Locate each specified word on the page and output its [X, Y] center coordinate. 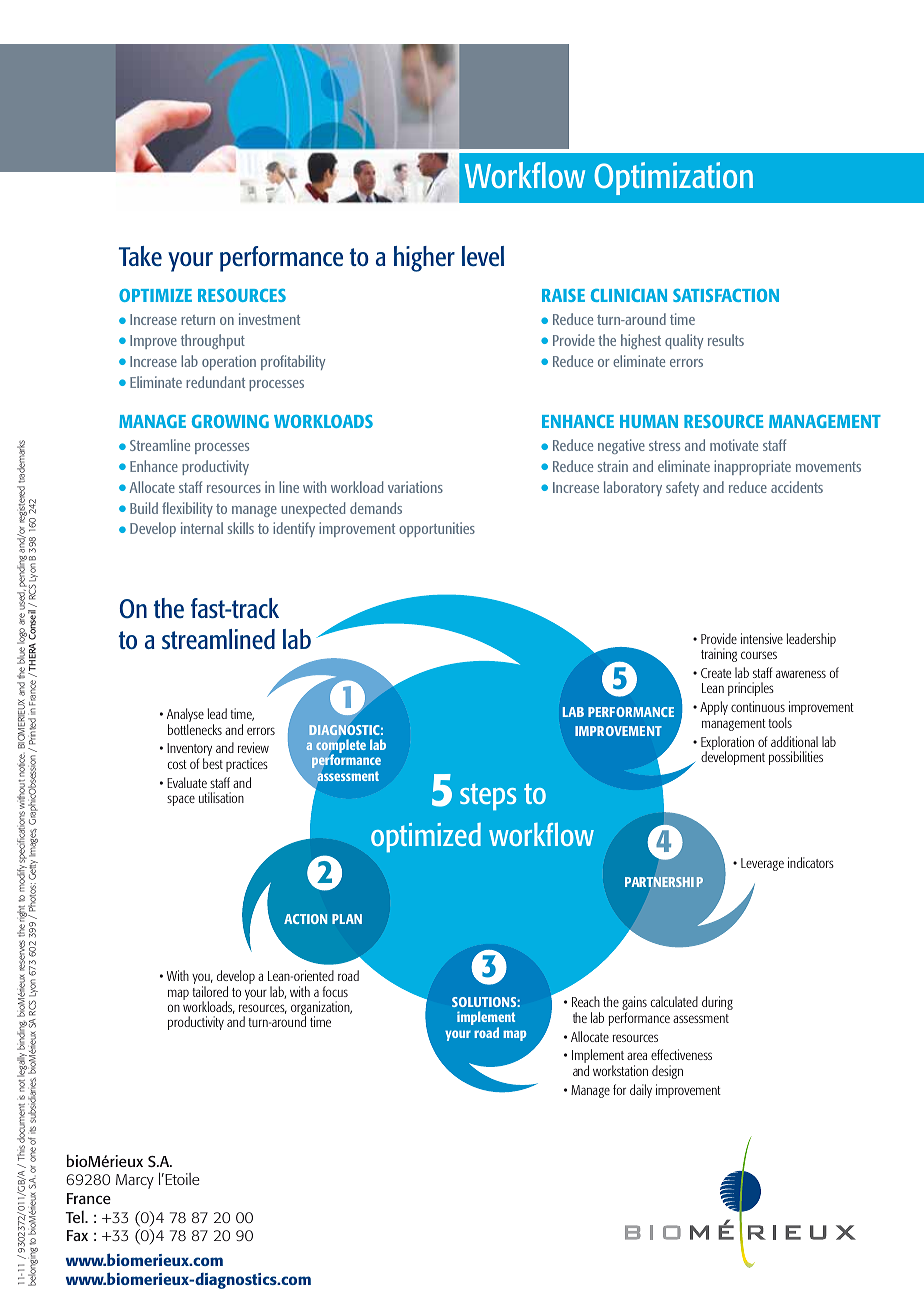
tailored [210, 991]
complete [341, 748]
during [717, 1003]
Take [140, 256]
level [483, 256]
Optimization [673, 178]
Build [144, 508]
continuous [758, 706]
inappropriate [752, 467]
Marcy [135, 1181]
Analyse [185, 716]
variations [415, 487]
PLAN [347, 919]
